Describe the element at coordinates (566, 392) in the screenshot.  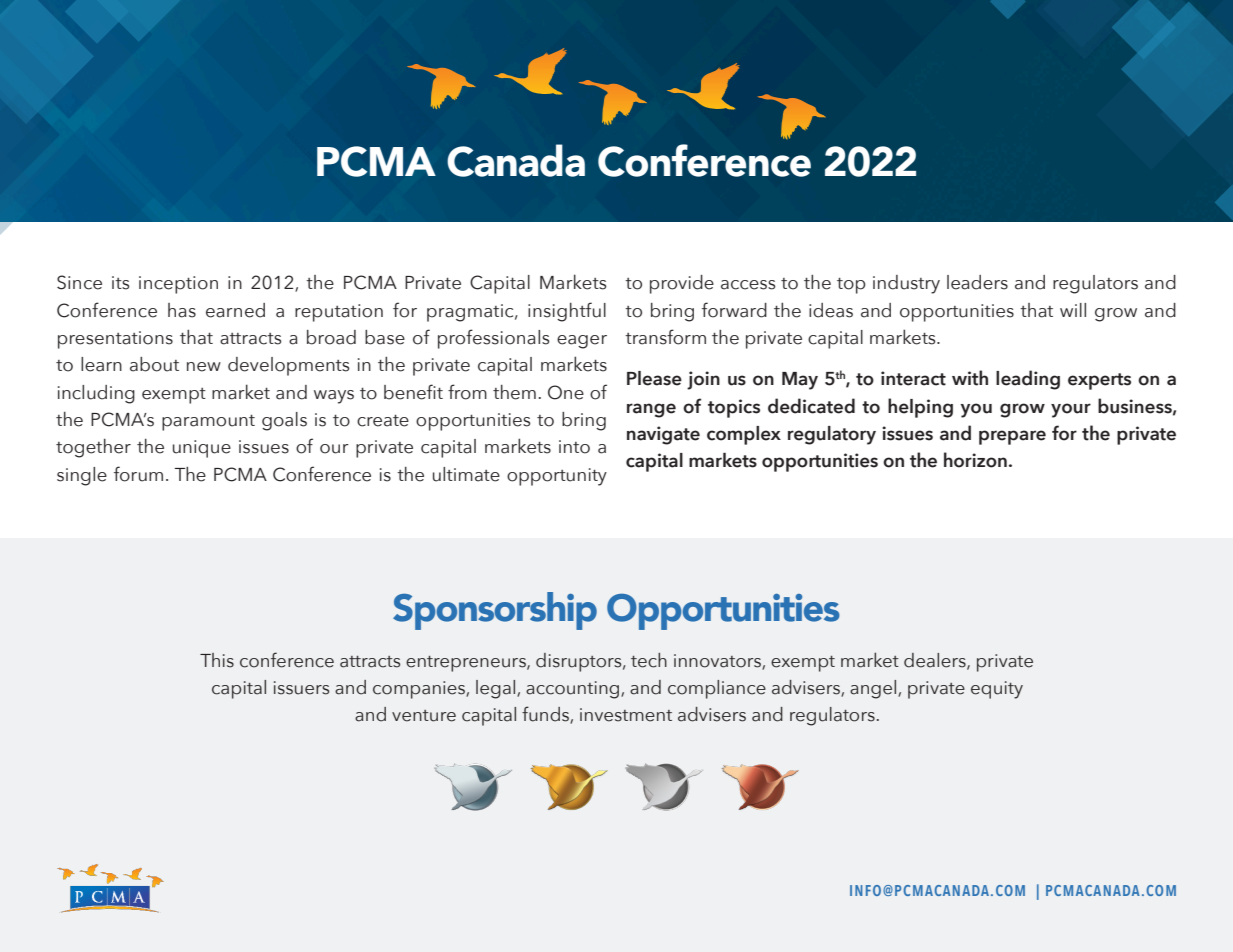
I see `One` at that location.
